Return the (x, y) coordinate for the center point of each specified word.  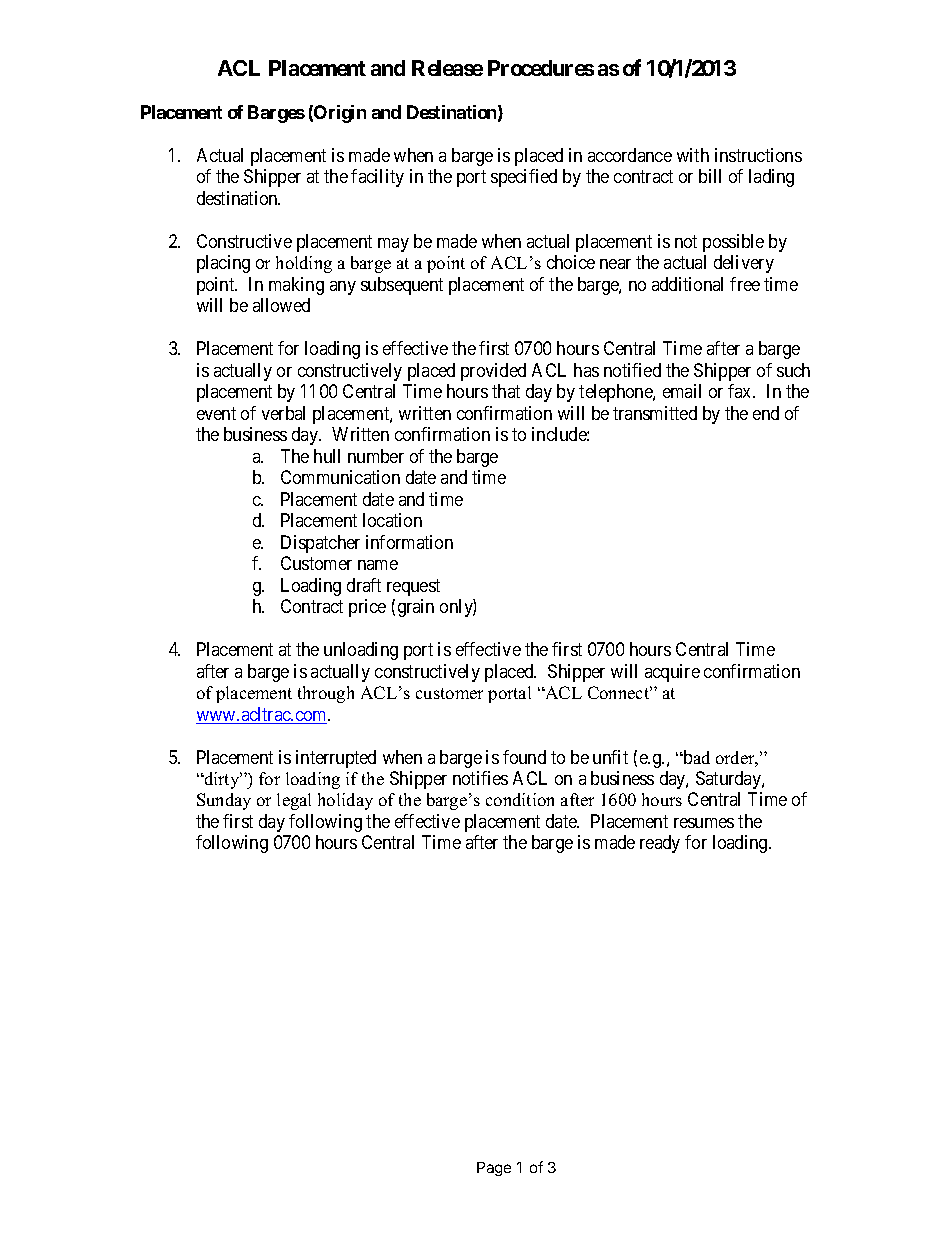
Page (494, 1169)
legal (294, 801)
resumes (704, 823)
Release (447, 68)
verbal (283, 413)
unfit (610, 757)
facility (377, 178)
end (766, 413)
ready (660, 844)
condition (520, 799)
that (506, 391)
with (693, 155)
